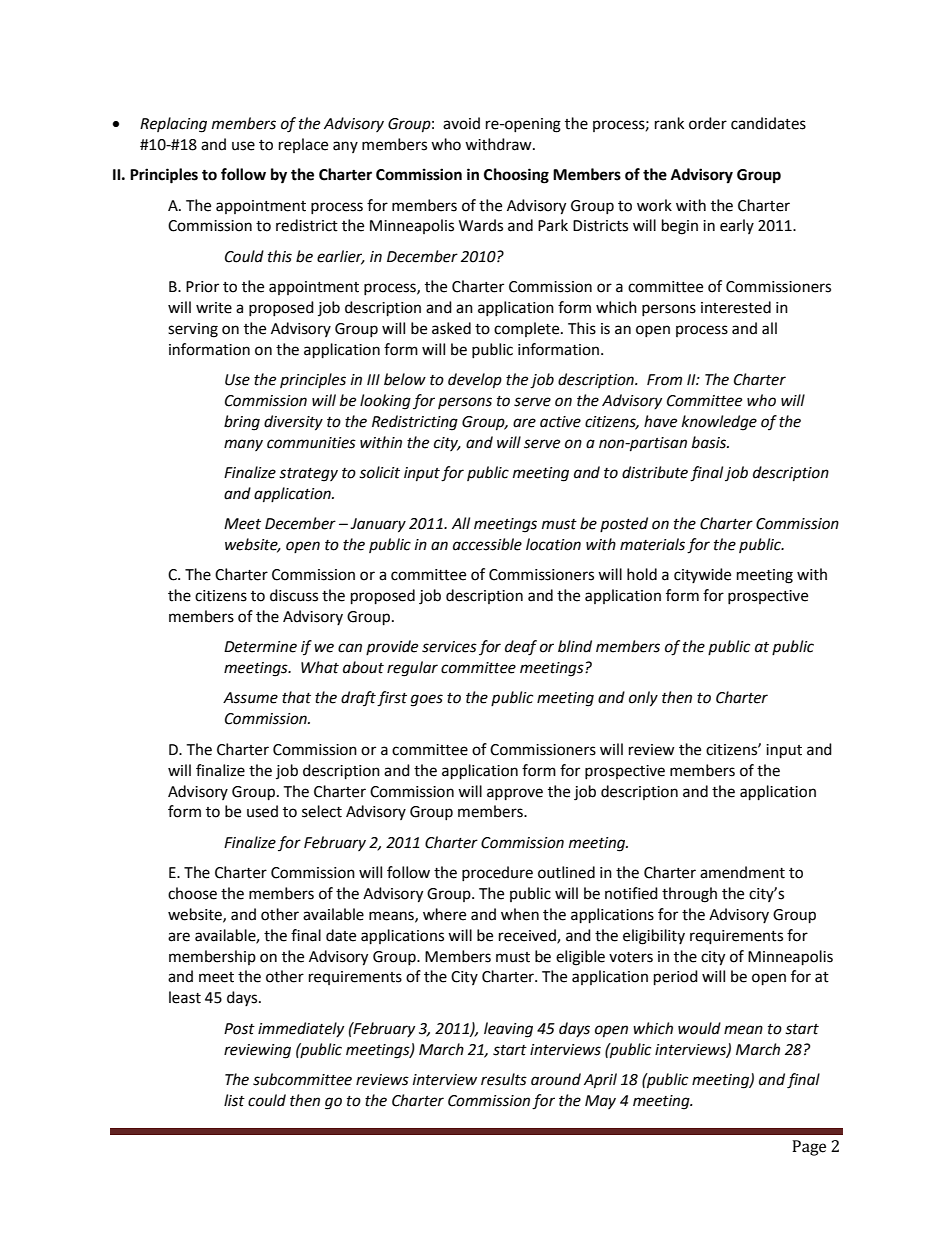  I want to click on replace, so click(303, 145).
